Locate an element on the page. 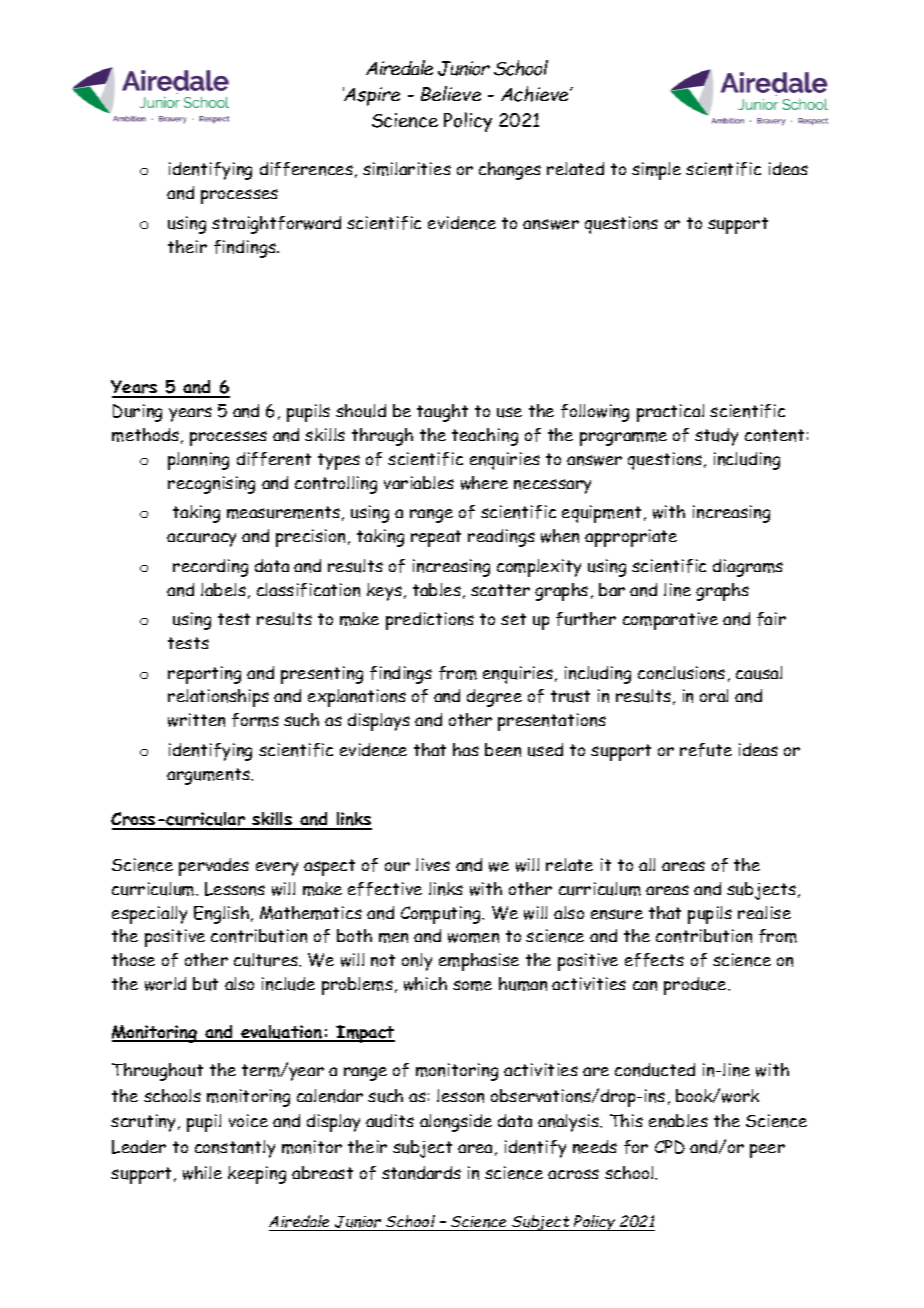 The height and width of the document is (1308, 924). reporting is located at coordinates (204, 675).
